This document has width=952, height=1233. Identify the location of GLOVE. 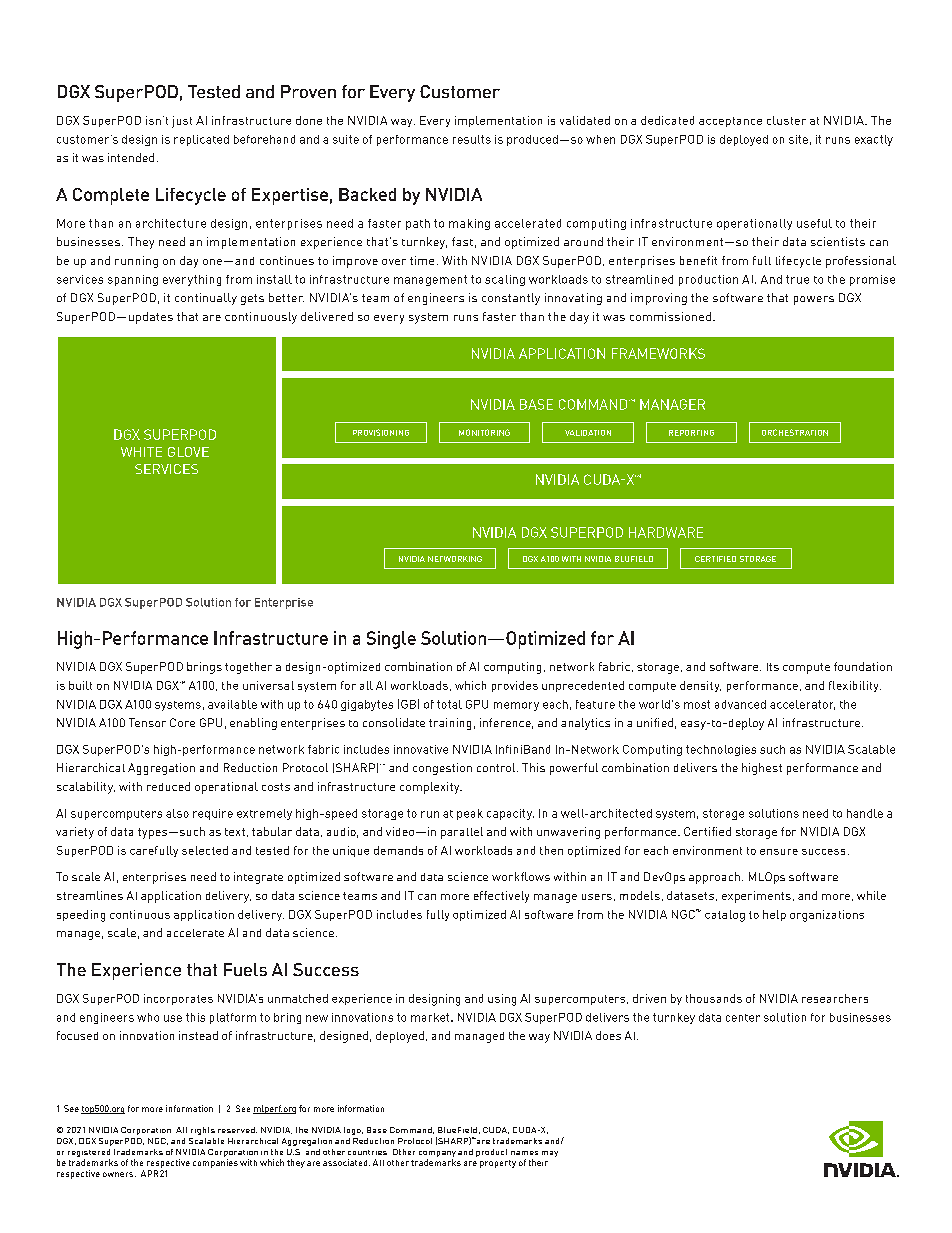
(188, 452).
